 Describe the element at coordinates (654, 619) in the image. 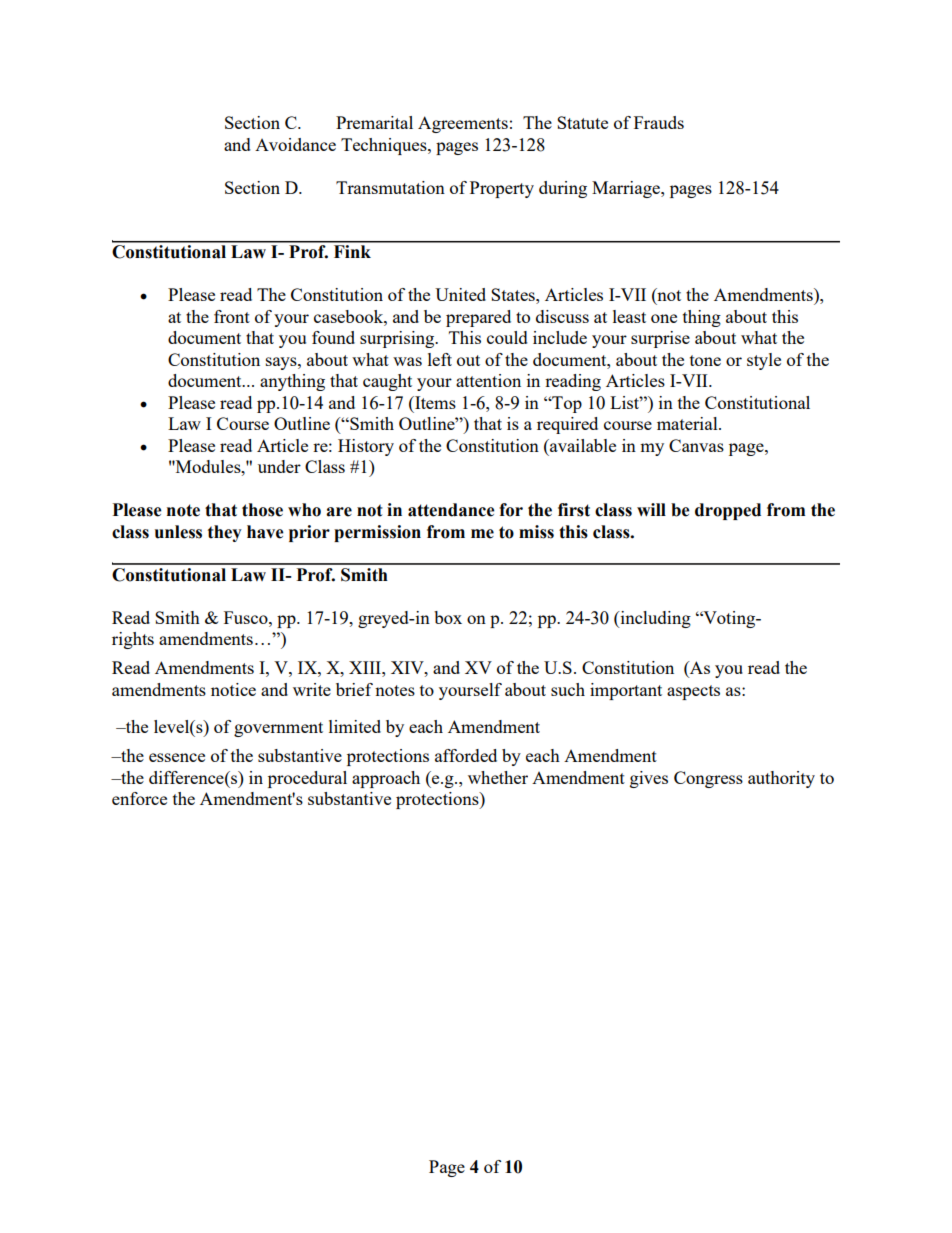

I see `including` at that location.
